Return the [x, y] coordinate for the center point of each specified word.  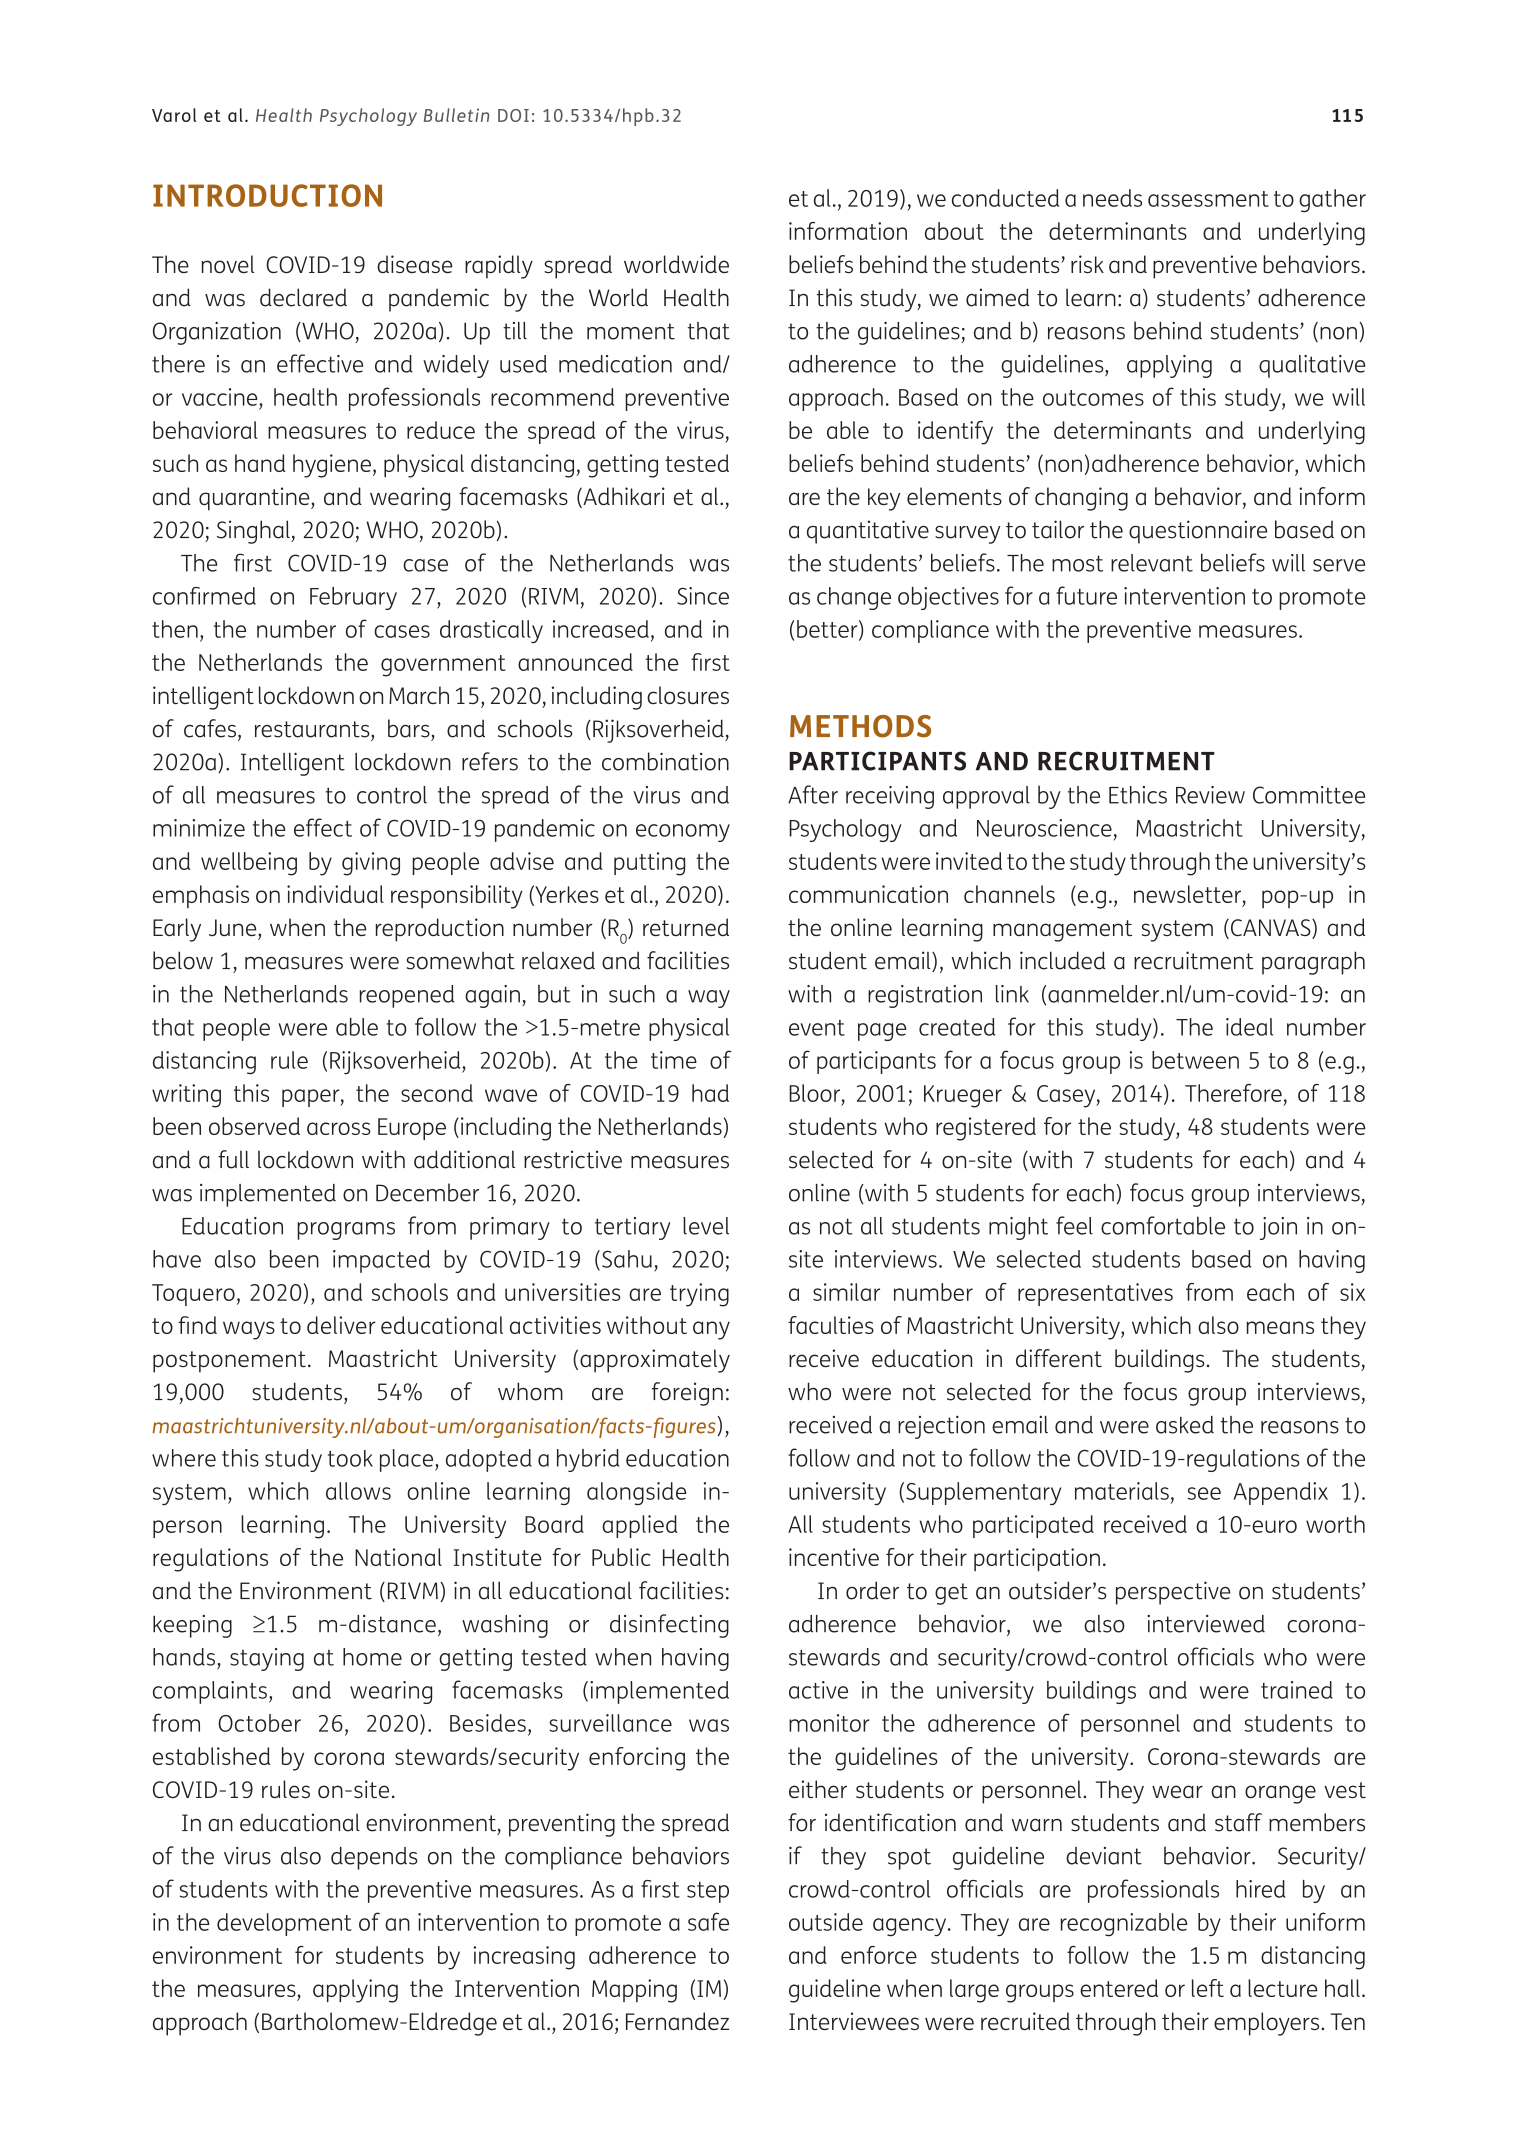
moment [631, 331]
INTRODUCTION [267, 195]
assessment [1208, 199]
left [1208, 1988]
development [284, 1924]
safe [708, 1921]
